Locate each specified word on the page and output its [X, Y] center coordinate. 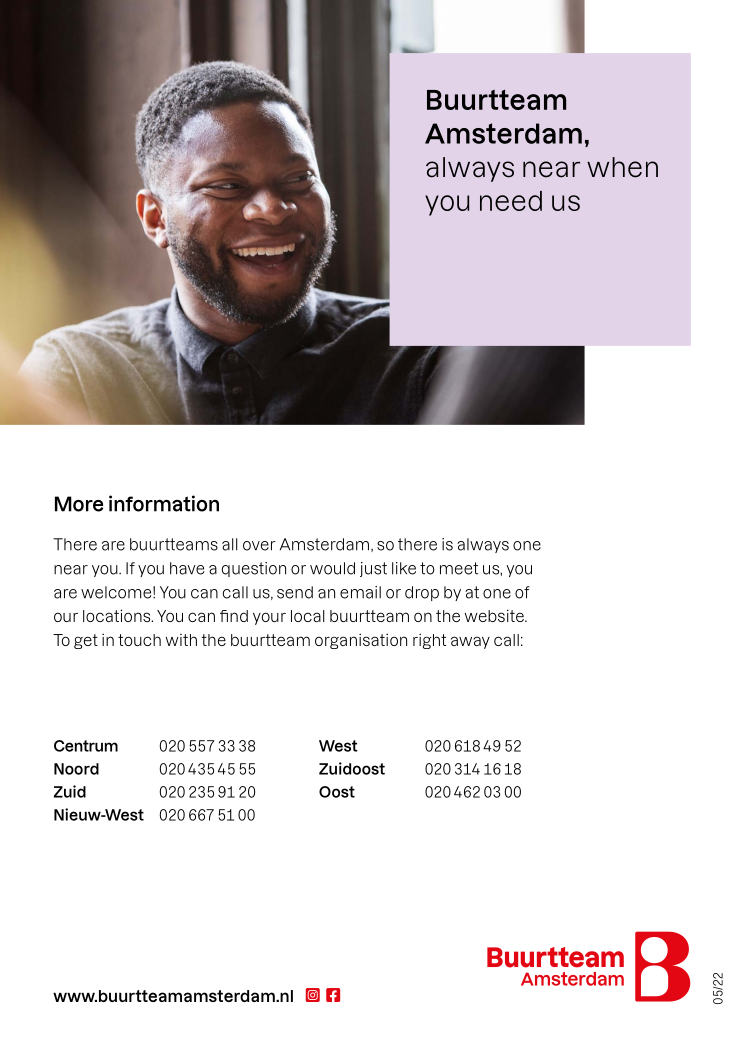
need [511, 201]
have [187, 568]
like [404, 568]
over [259, 546]
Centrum [86, 746]
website [495, 615]
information [164, 503]
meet [459, 568]
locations [118, 615]
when [622, 167]
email [360, 592]
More [79, 504]
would [332, 568]
